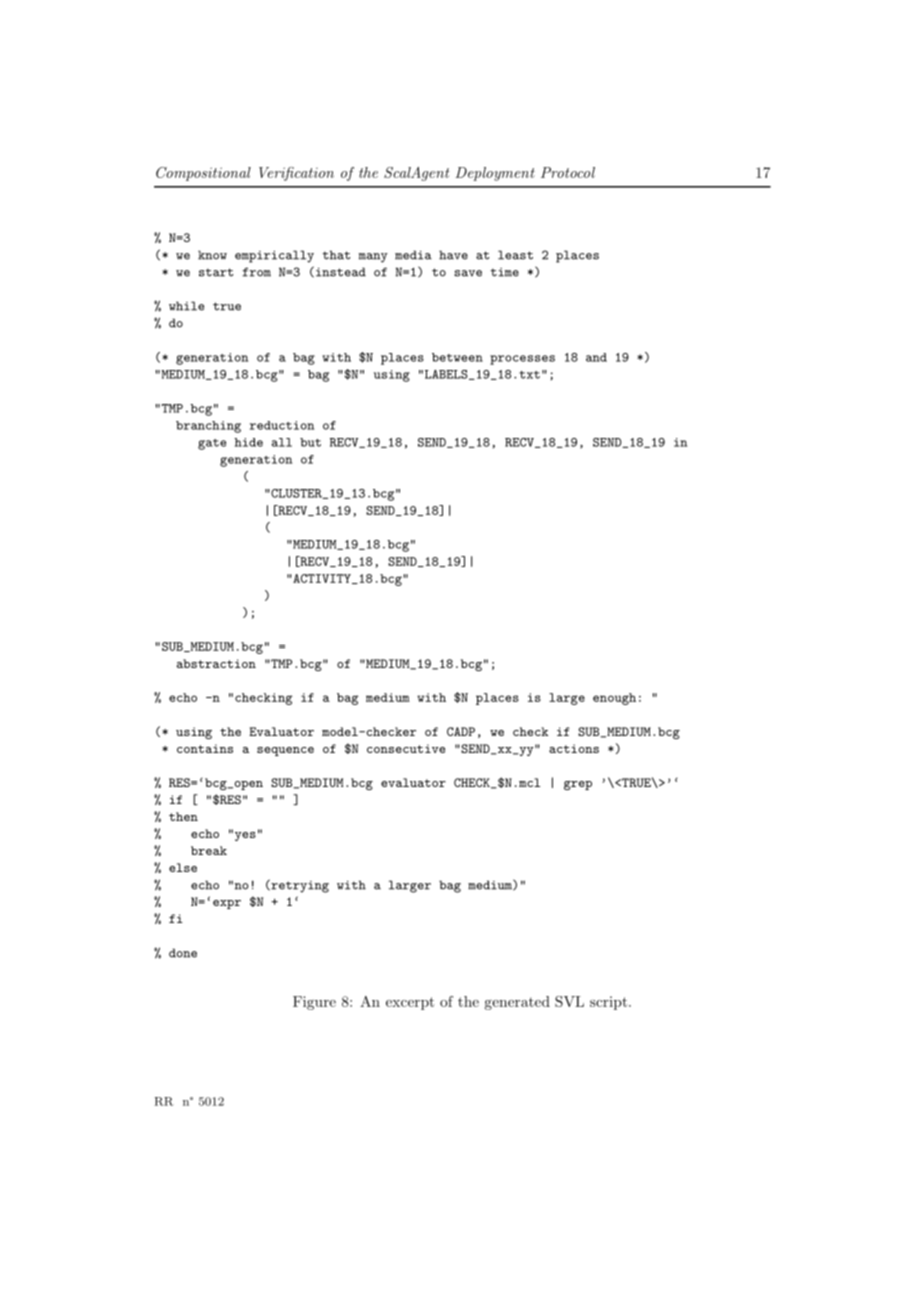  Describe the element at coordinates (574, 748) in the screenshot. I see `actions` at that location.
